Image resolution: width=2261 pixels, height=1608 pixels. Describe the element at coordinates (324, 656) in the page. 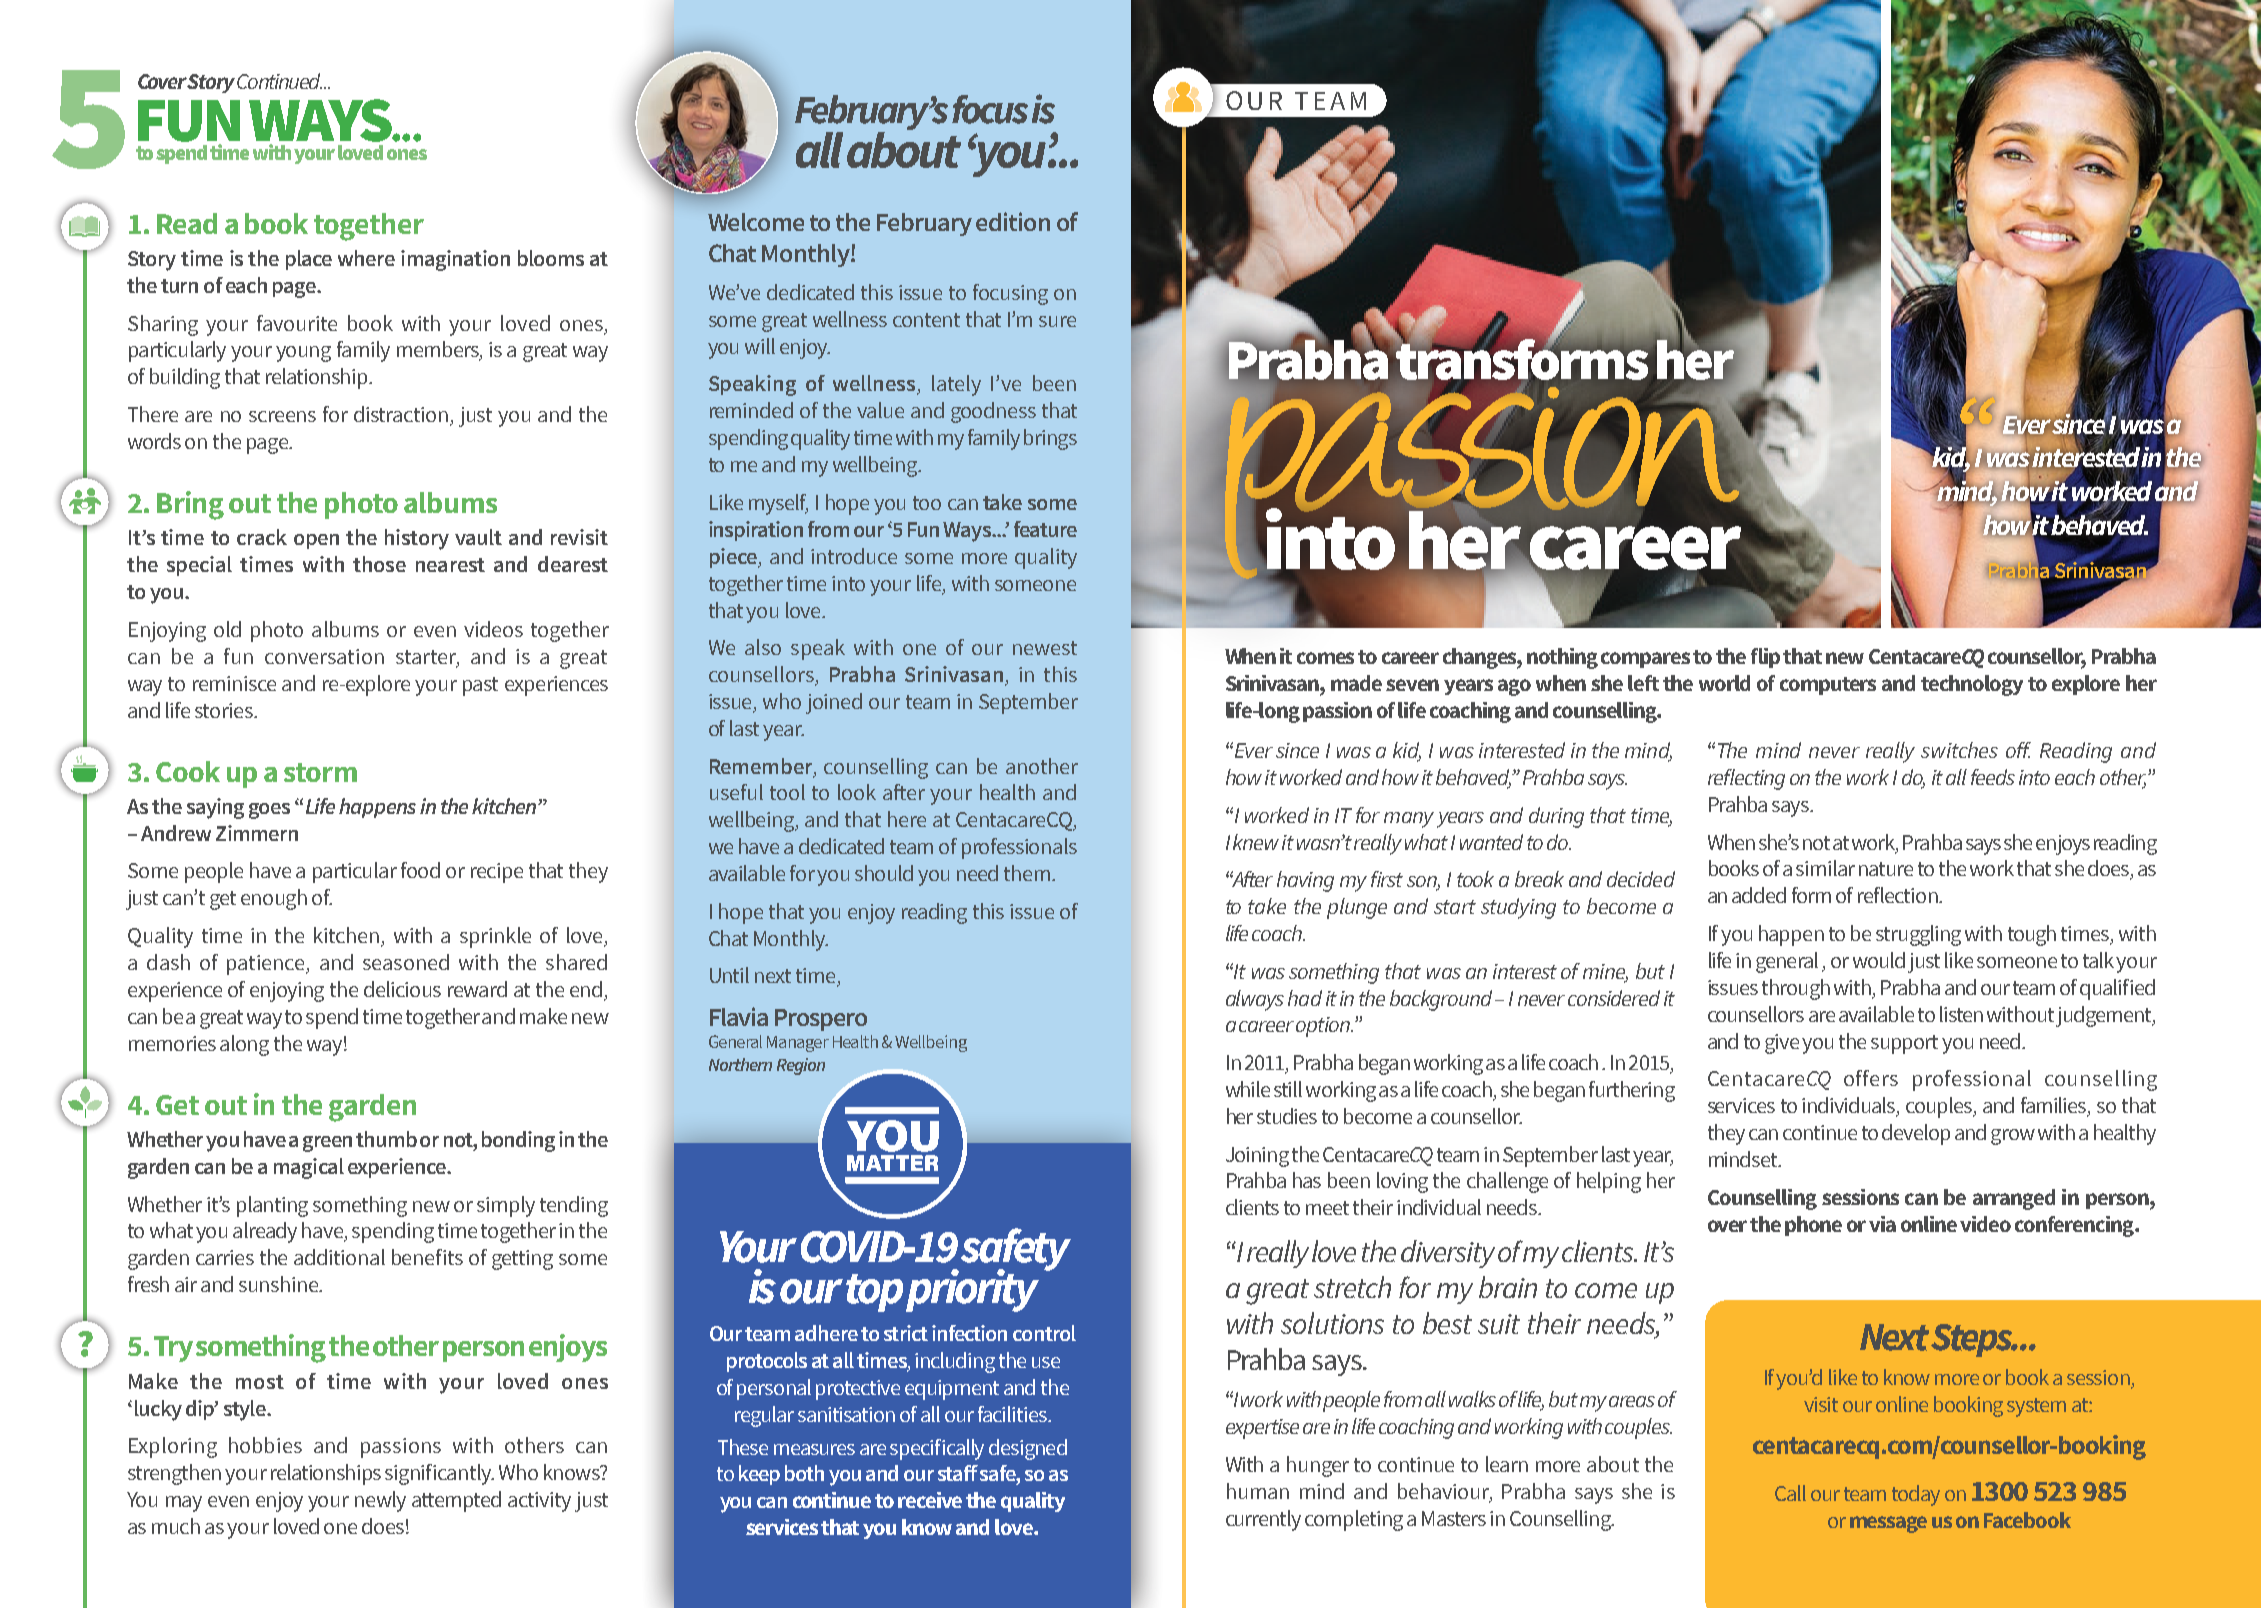

I see `conversation` at that location.
